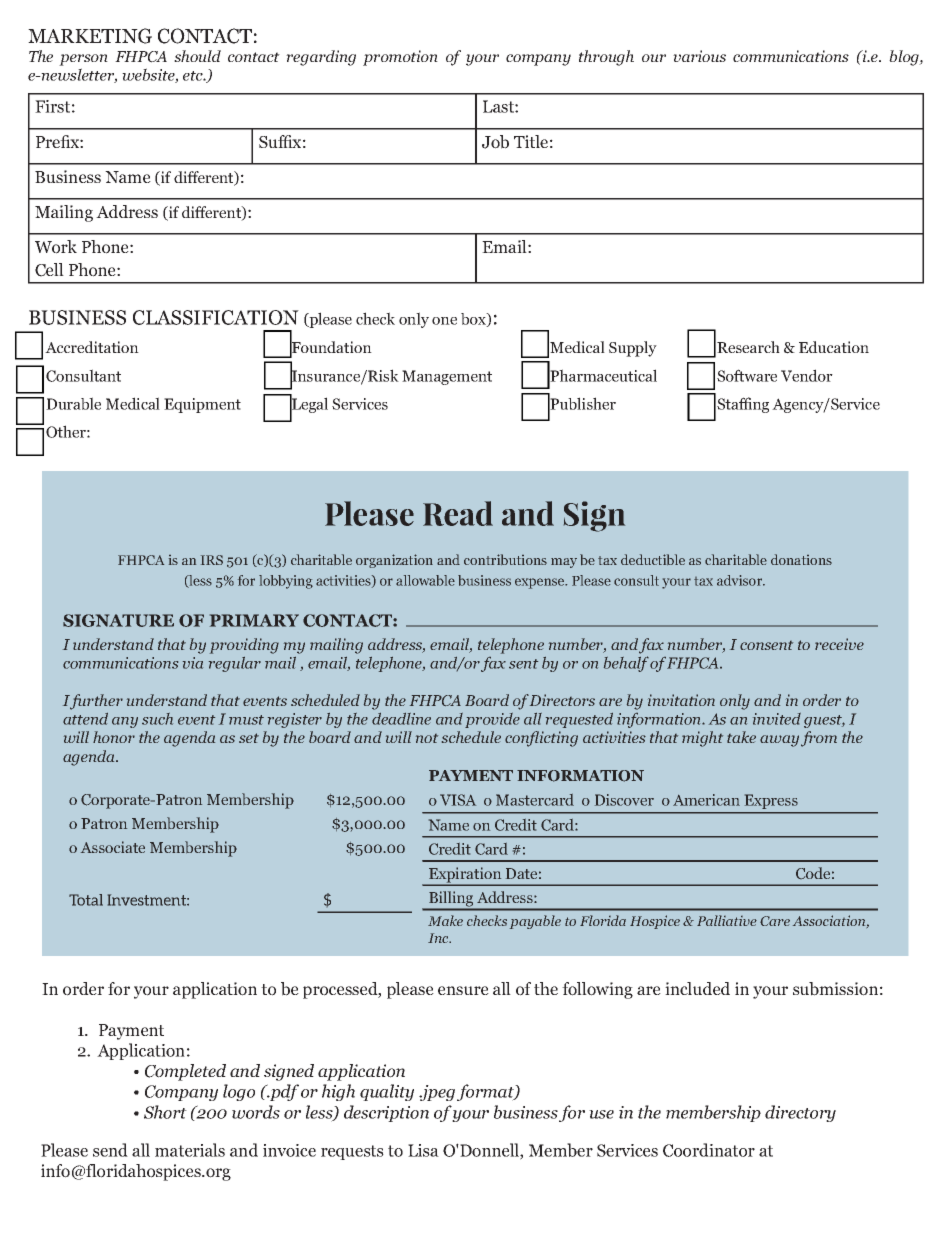 The width and height of the image is (952, 1233). I want to click on jpeg, so click(437, 1093).
